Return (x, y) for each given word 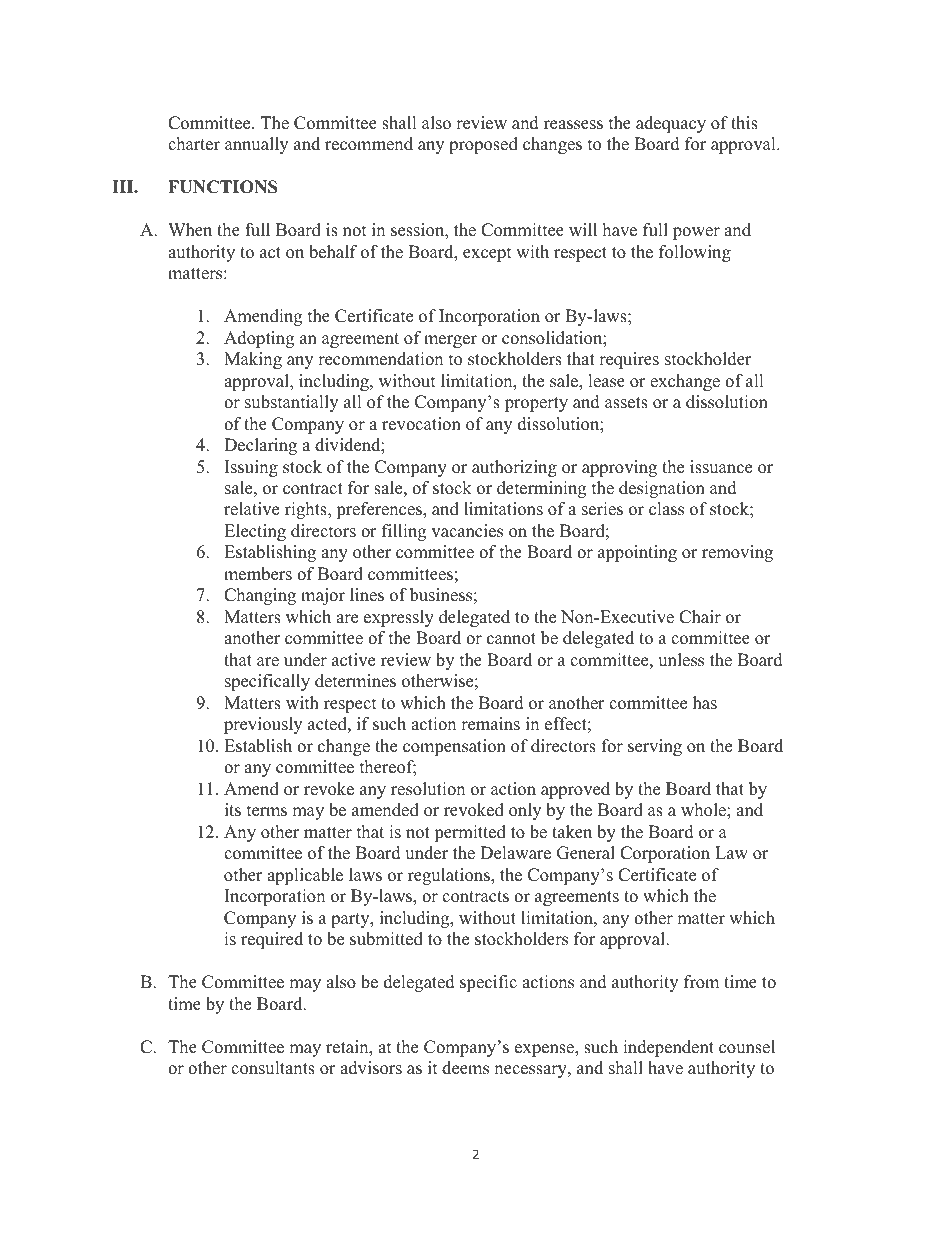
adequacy (671, 124)
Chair (700, 617)
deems (465, 1068)
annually (256, 145)
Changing (260, 596)
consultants (273, 1068)
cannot (511, 639)
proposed (483, 145)
